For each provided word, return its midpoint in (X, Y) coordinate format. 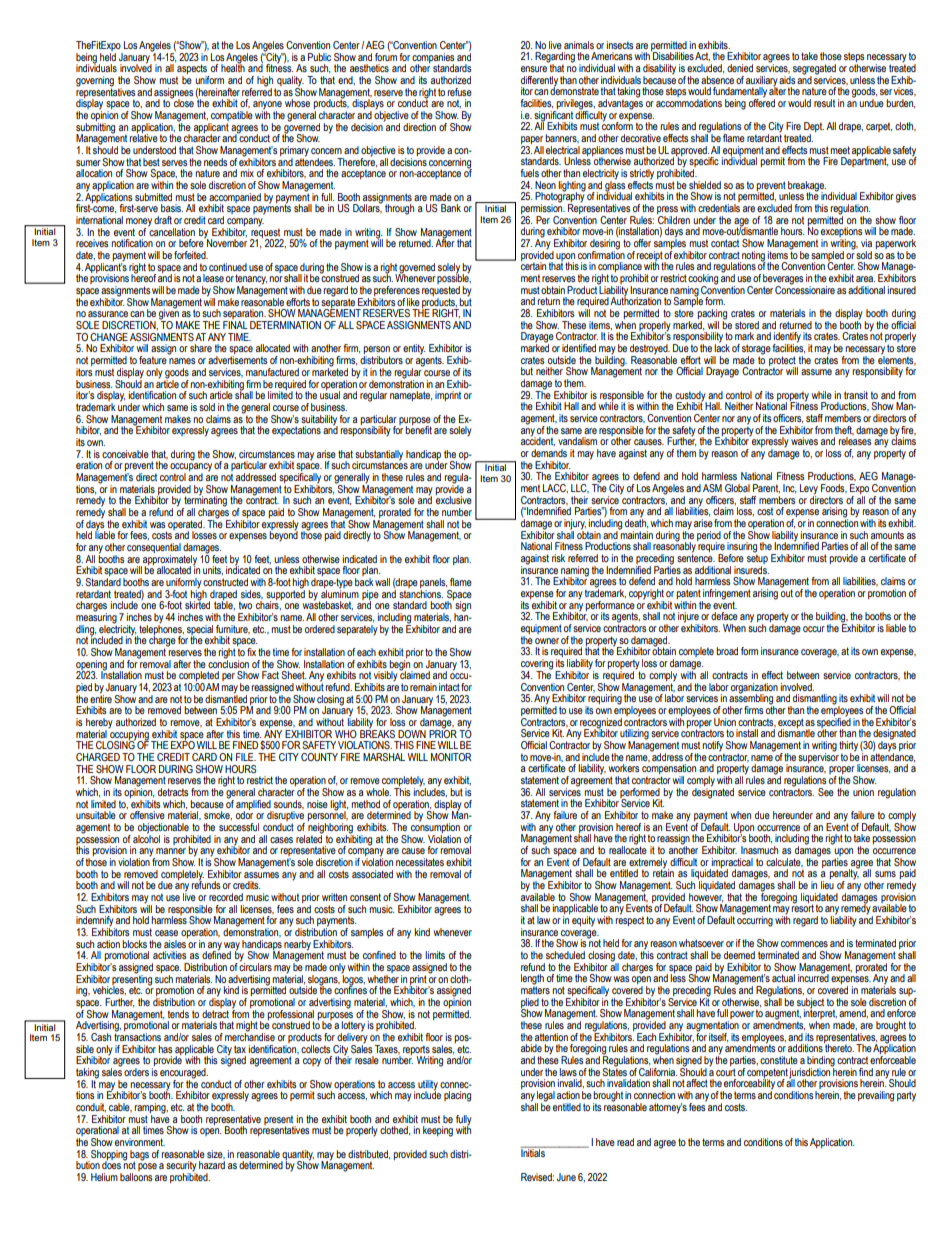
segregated (814, 70)
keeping (438, 1131)
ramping (151, 1109)
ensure (534, 69)
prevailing (876, 1096)
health (233, 67)
